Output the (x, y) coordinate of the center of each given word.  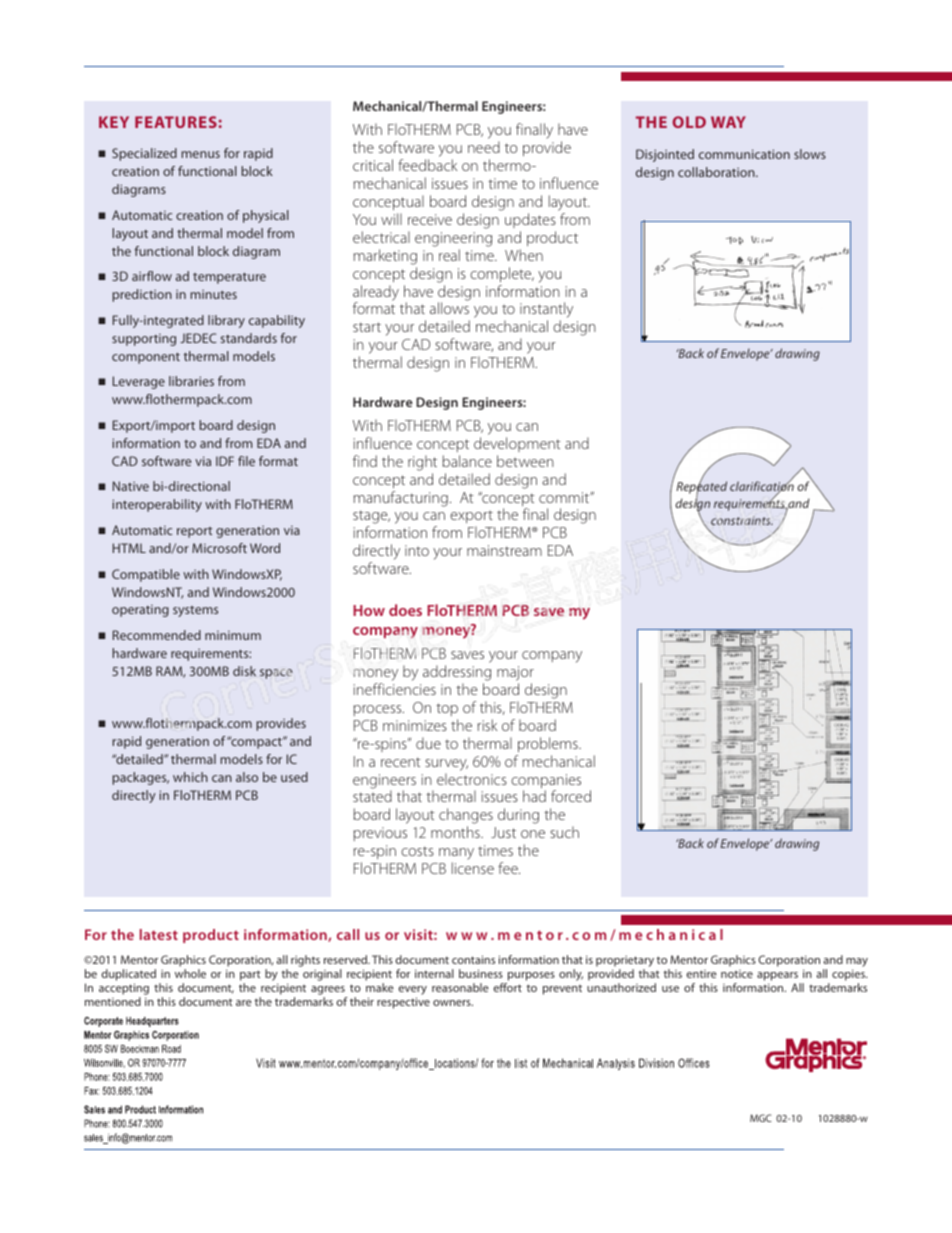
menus (200, 154)
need (484, 147)
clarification (762, 487)
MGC (761, 1118)
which (190, 777)
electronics (472, 779)
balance (467, 461)
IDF (225, 461)
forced (571, 796)
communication (744, 154)
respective (403, 1003)
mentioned (113, 1001)
